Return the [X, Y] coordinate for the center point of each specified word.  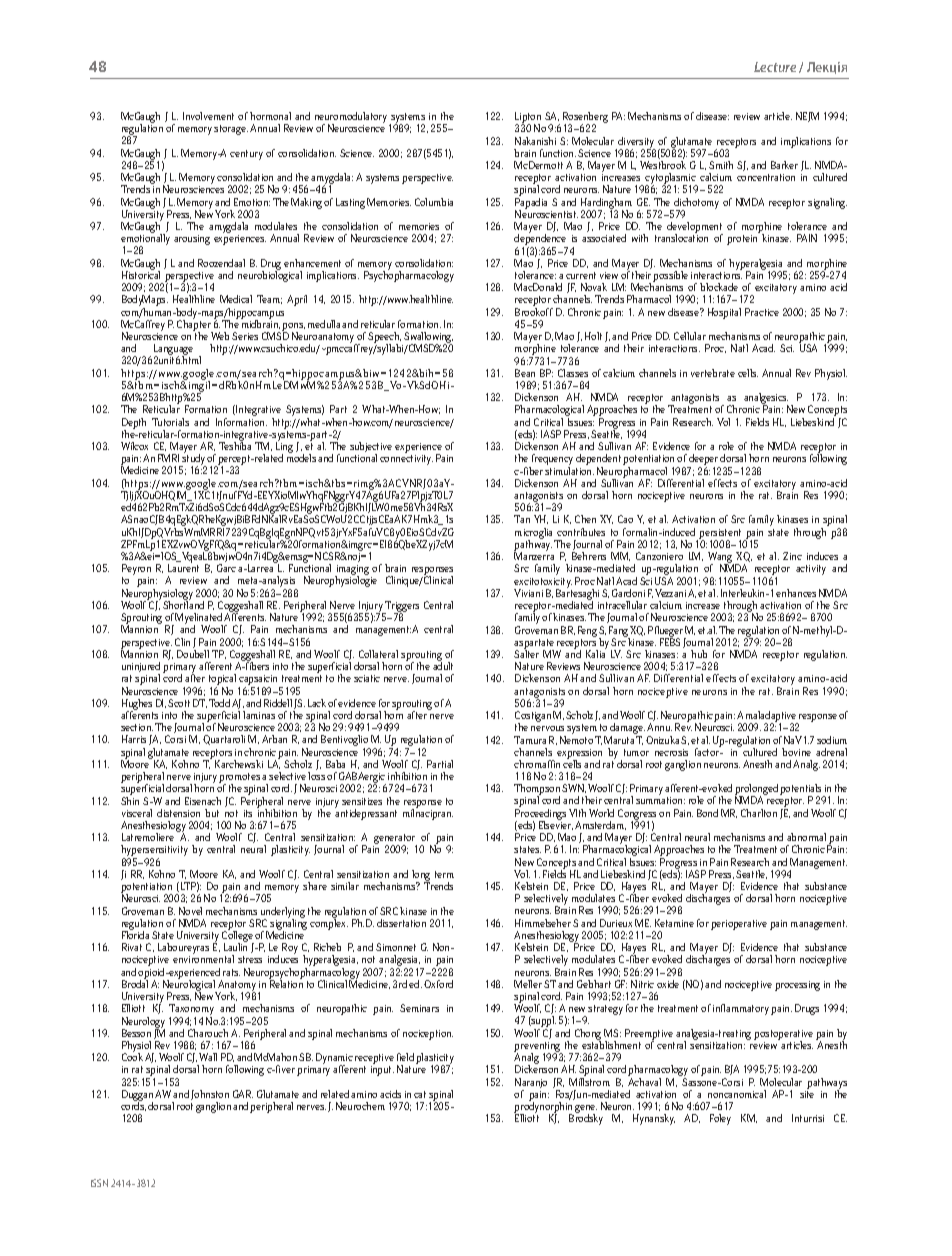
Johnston [210, 1096]
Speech [384, 339]
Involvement [208, 116]
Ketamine [674, 923]
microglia [535, 535]
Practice [762, 312]
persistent [721, 535]
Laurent [183, 568]
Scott [179, 703]
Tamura [530, 740]
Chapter [195, 326]
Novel [190, 911]
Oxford [438, 984]
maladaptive [771, 718]
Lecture [775, 67]
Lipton [528, 119]
